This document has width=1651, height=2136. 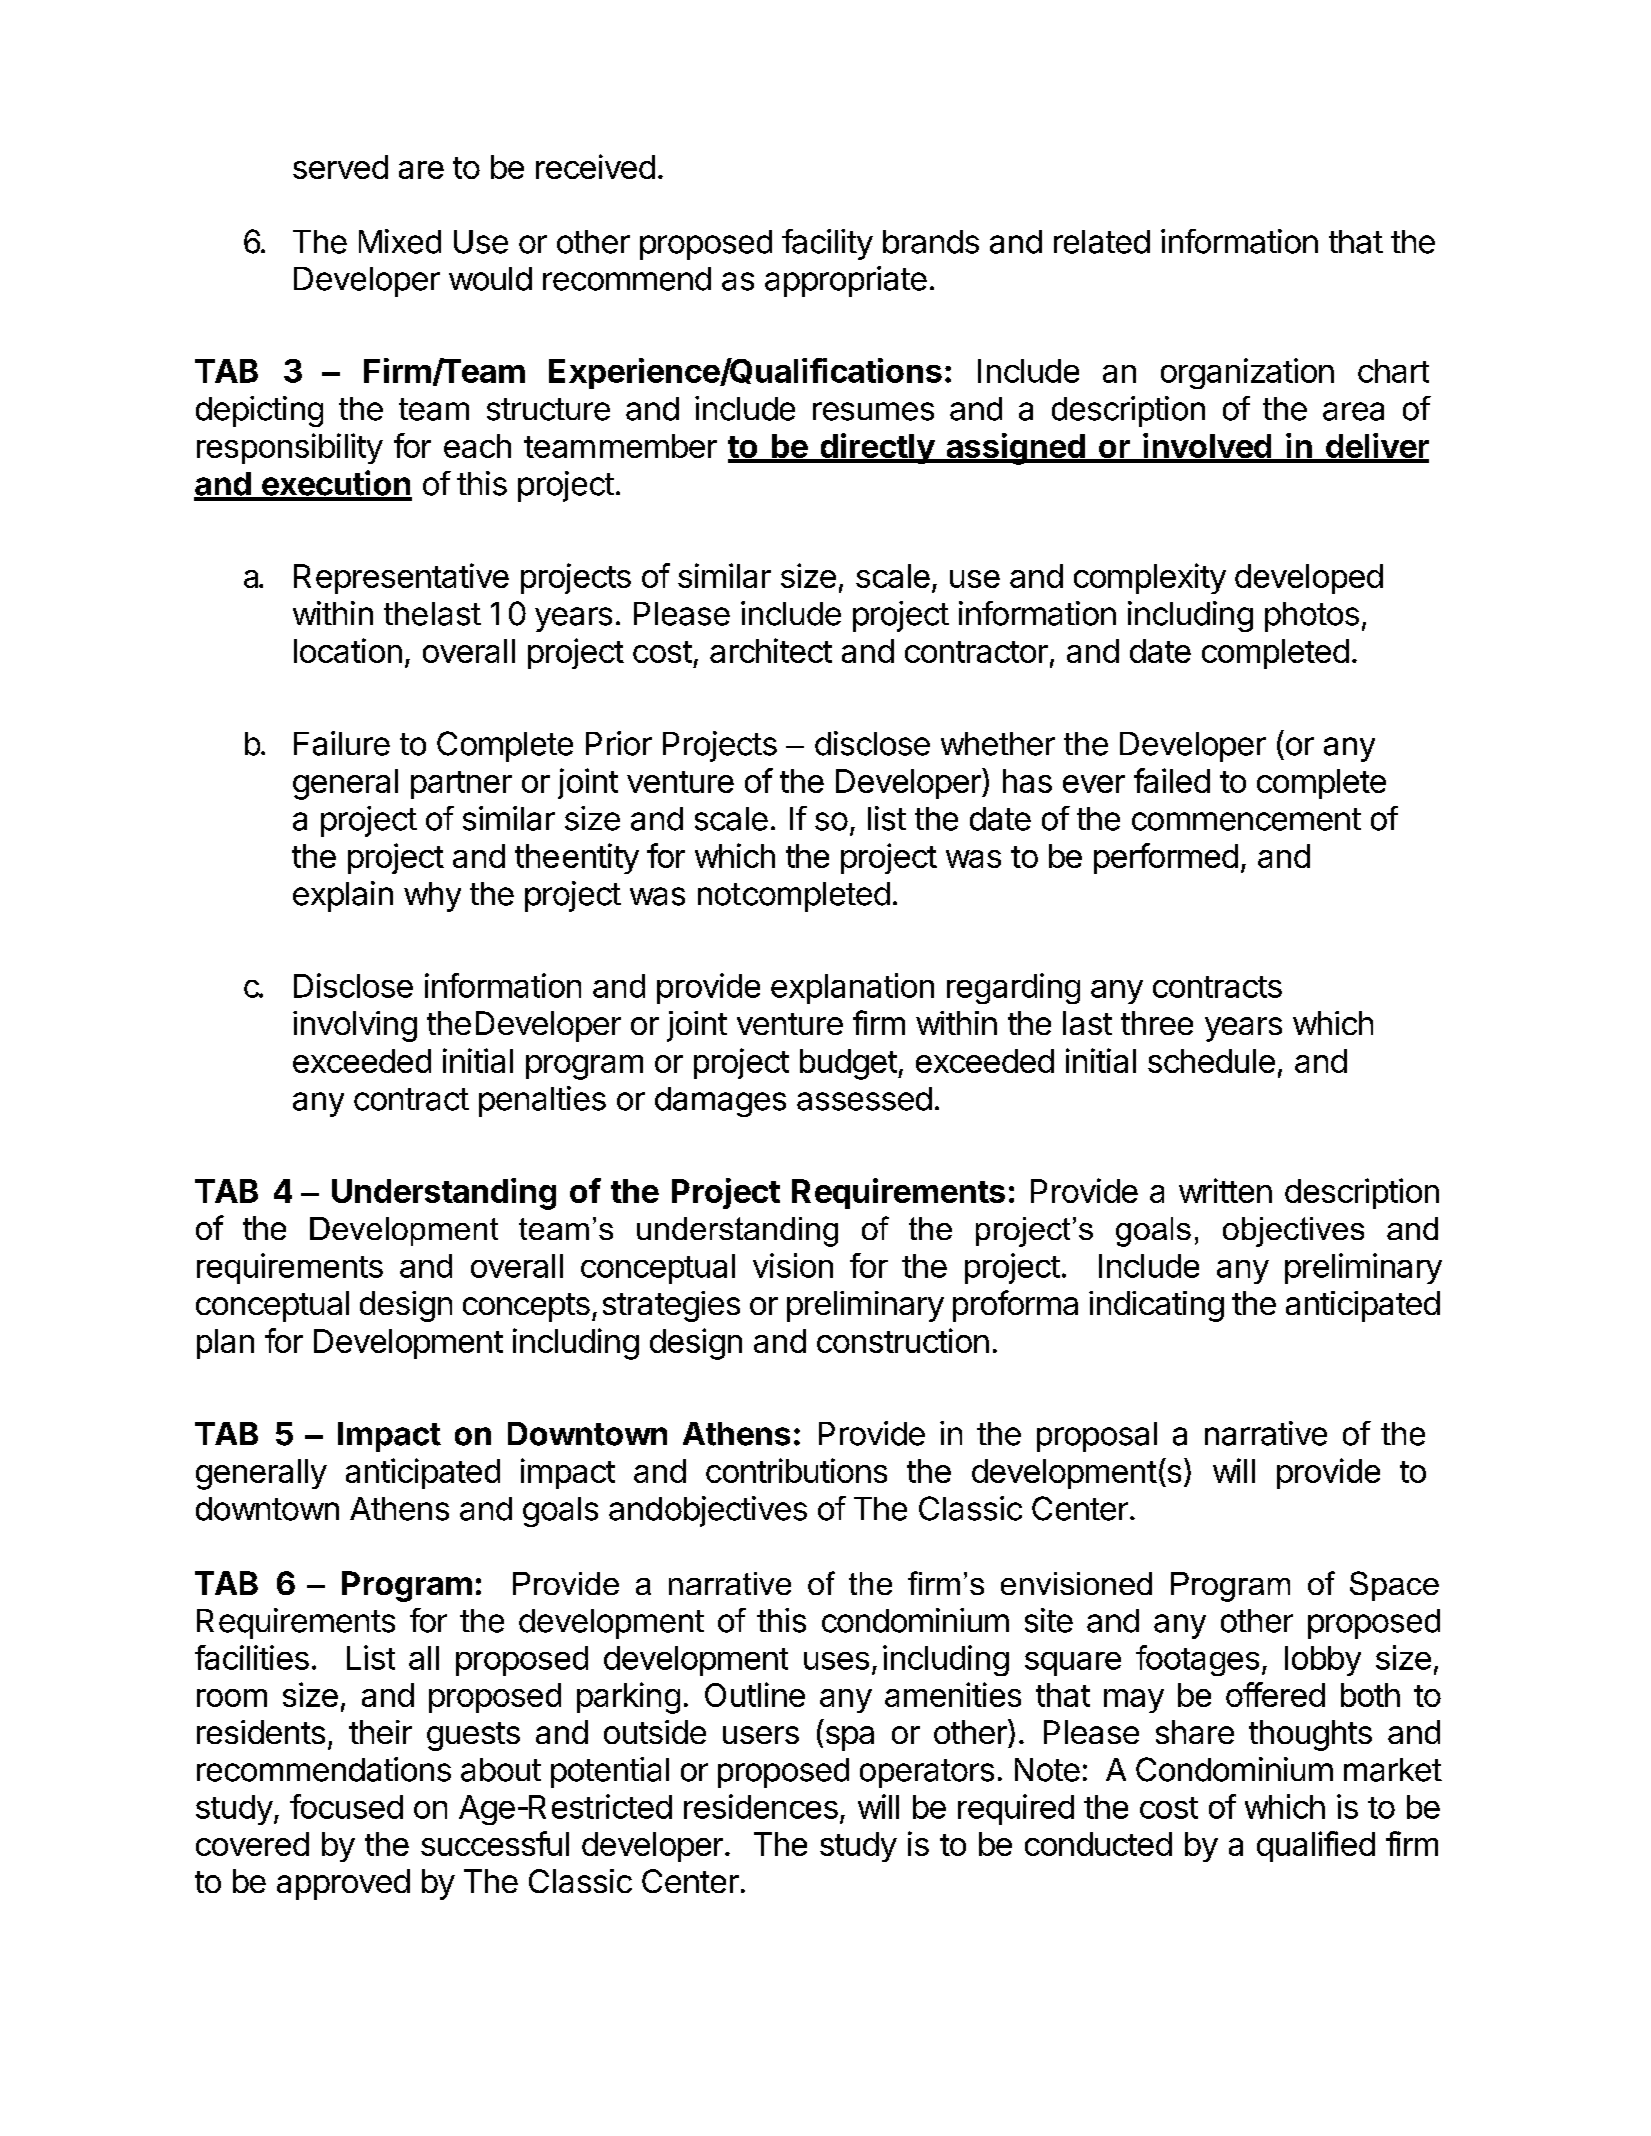 What do you see at coordinates (771, 650) in the document?
I see `architect` at bounding box center [771, 650].
